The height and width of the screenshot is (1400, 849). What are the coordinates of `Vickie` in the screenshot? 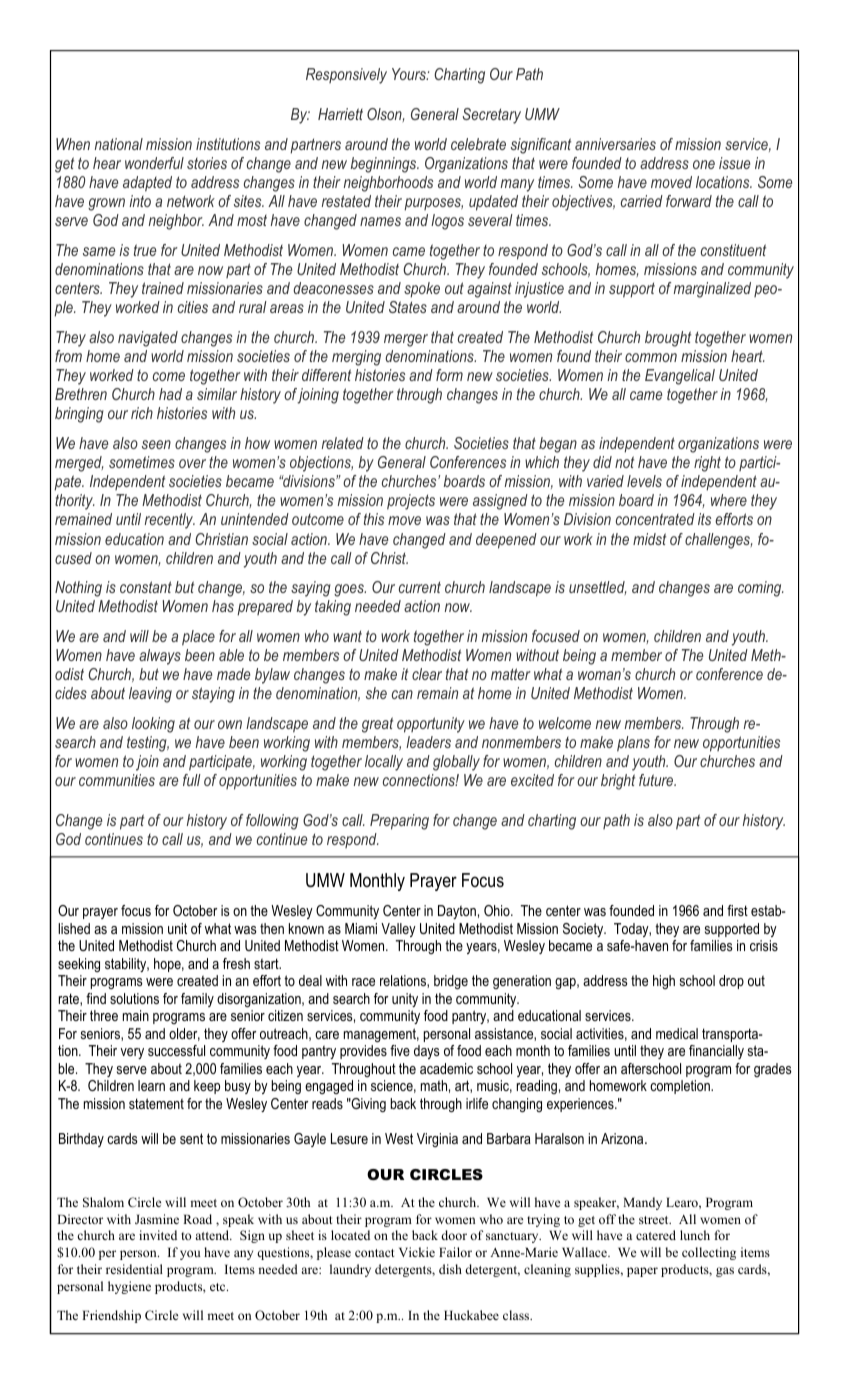 It's located at (417, 1252).
